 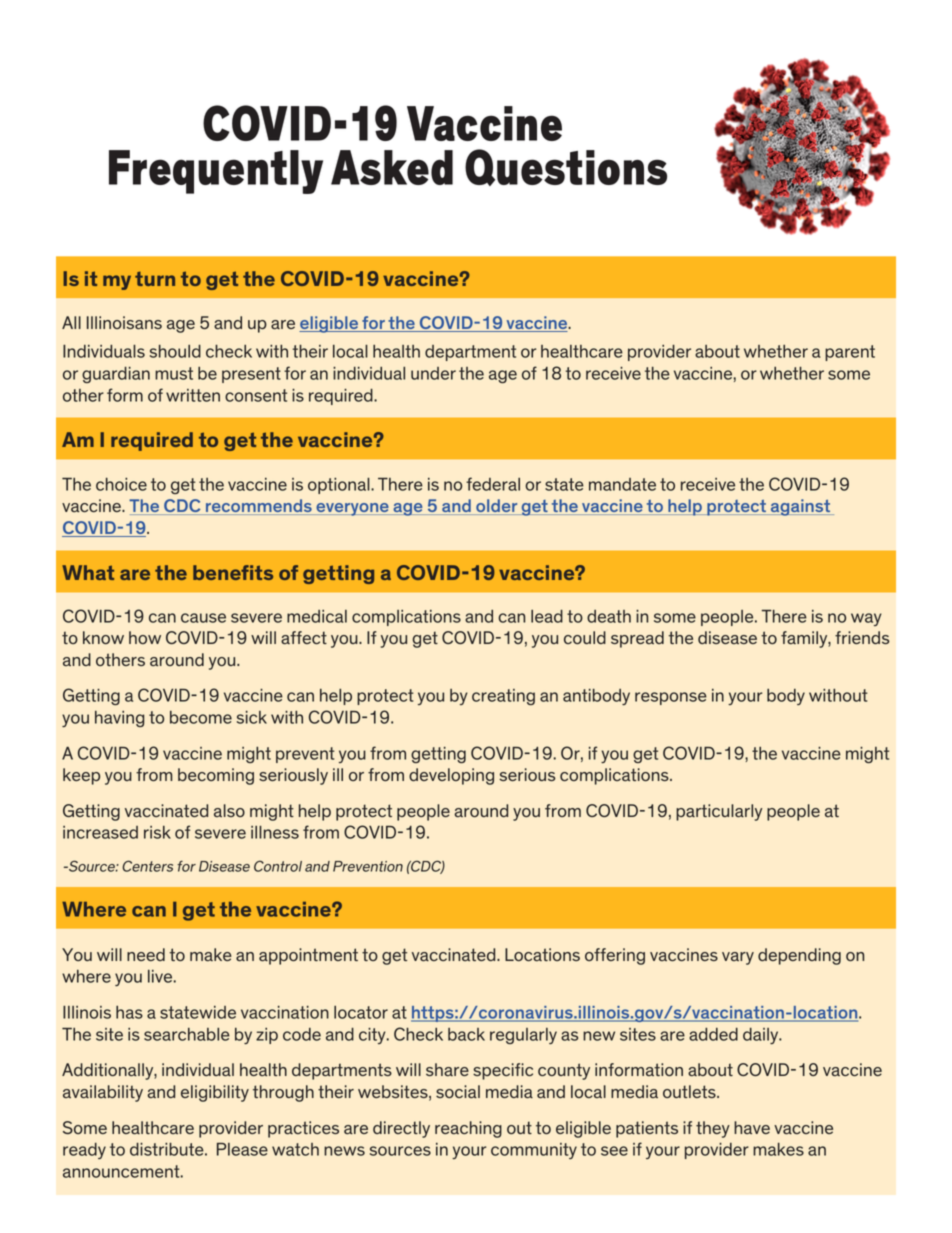 What do you see at coordinates (799, 956) in the screenshot?
I see `depending` at bounding box center [799, 956].
